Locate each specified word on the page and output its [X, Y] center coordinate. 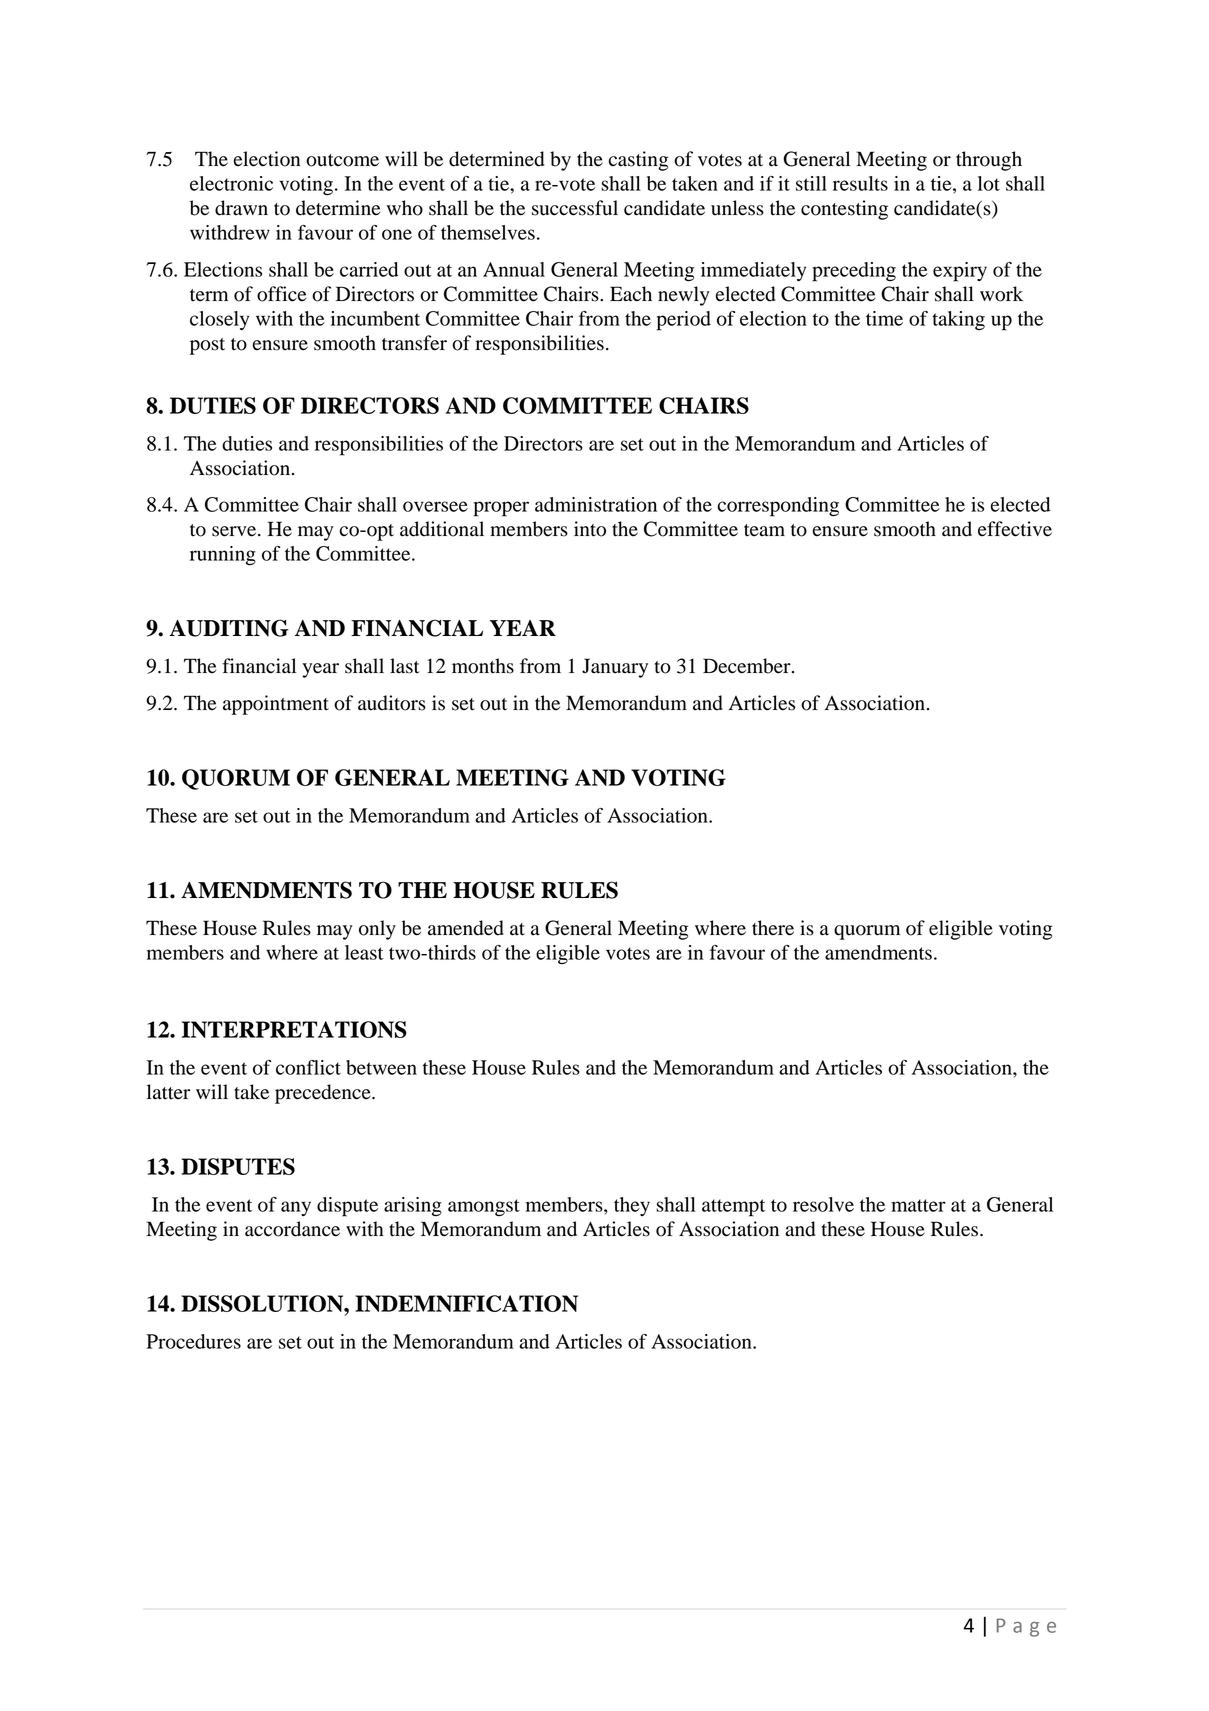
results [860, 183]
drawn [241, 208]
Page [1026, 1627]
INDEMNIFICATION [466, 1303]
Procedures [193, 1341]
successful [575, 208]
